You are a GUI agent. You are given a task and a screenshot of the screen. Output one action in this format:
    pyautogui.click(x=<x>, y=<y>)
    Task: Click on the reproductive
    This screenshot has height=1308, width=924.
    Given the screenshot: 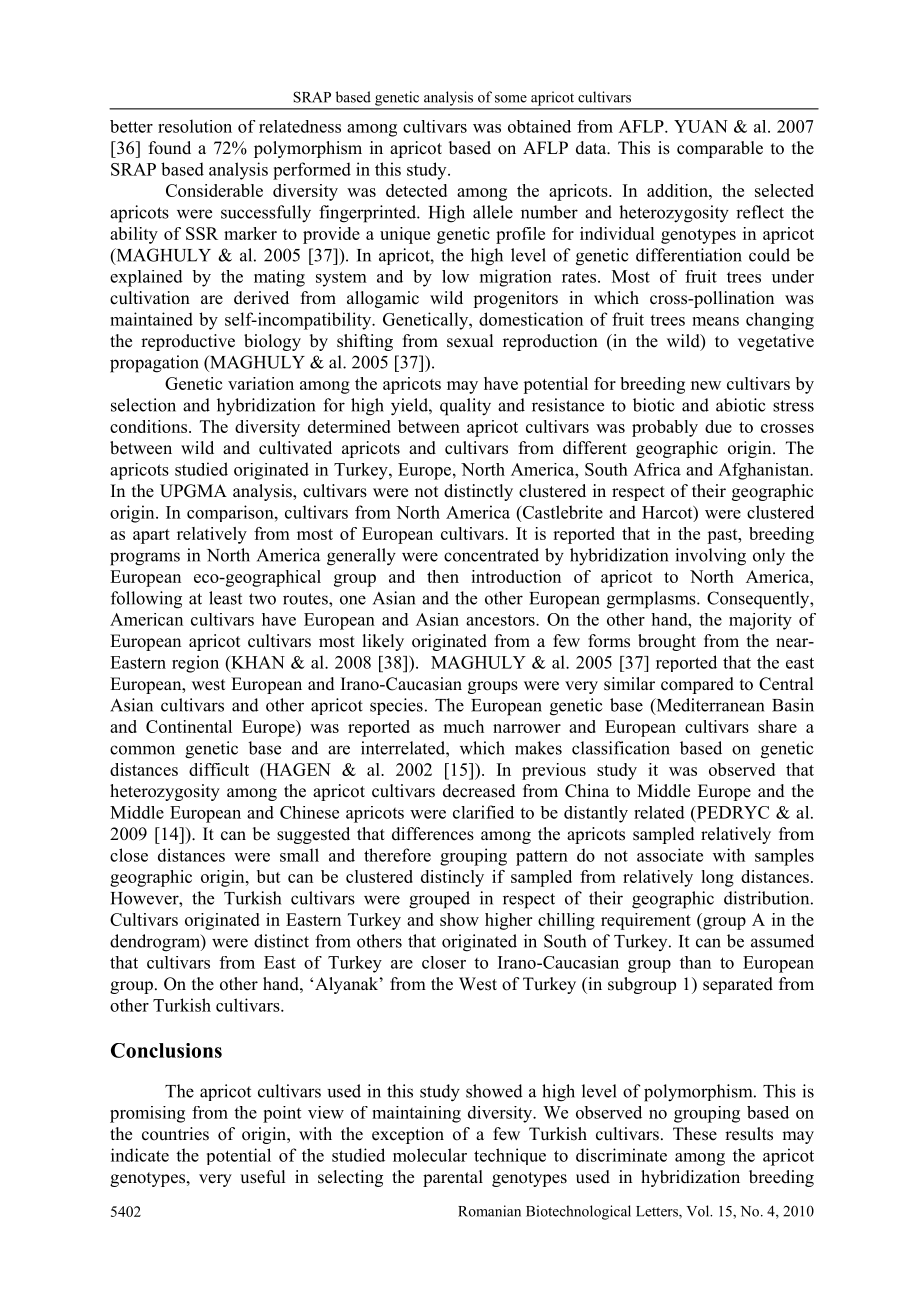 What is the action you would take?
    pyautogui.click(x=188, y=342)
